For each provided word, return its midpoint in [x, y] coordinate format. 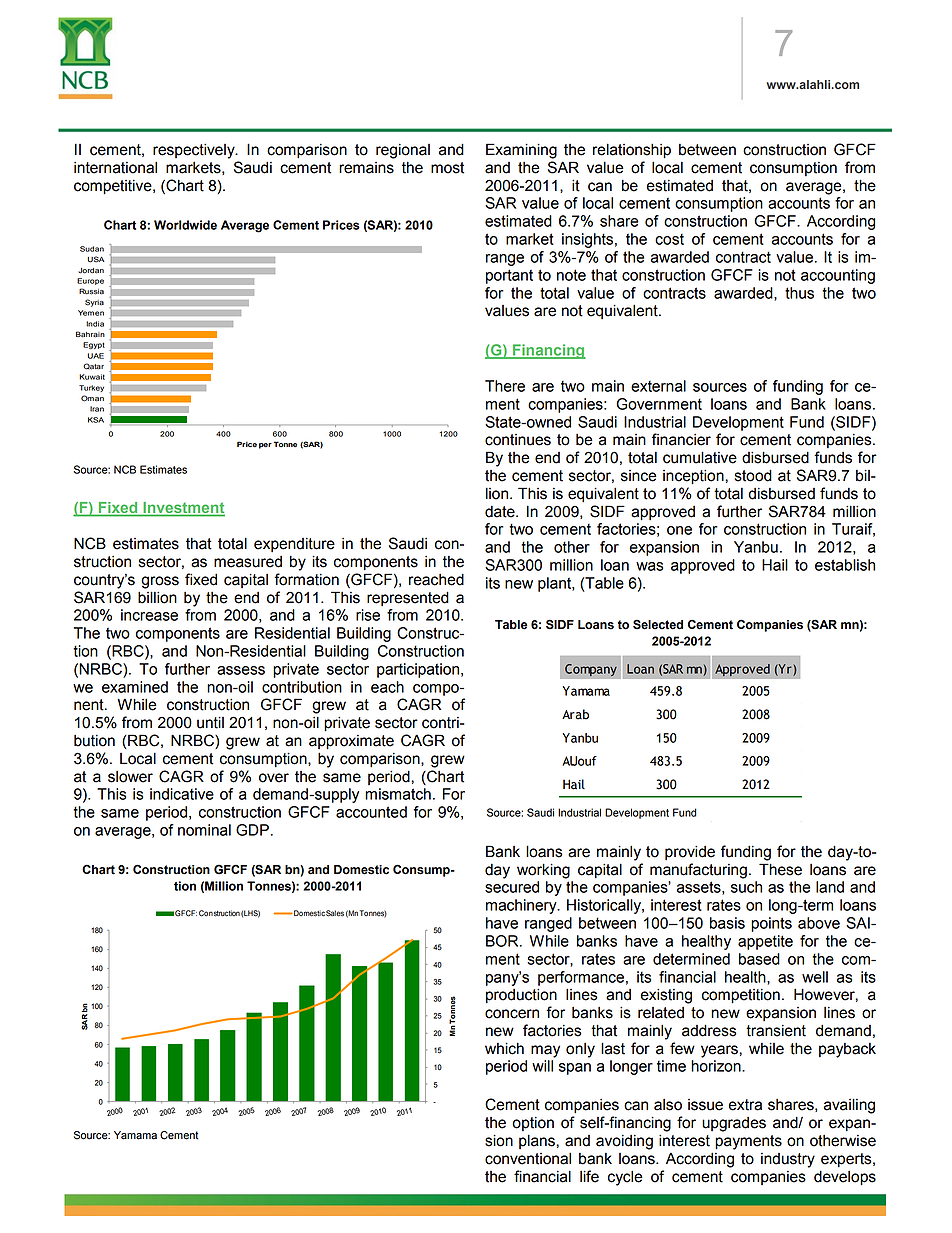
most [447, 168]
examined [135, 687]
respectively [195, 151]
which [504, 1048]
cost [669, 239]
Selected [658, 624]
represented [408, 598]
